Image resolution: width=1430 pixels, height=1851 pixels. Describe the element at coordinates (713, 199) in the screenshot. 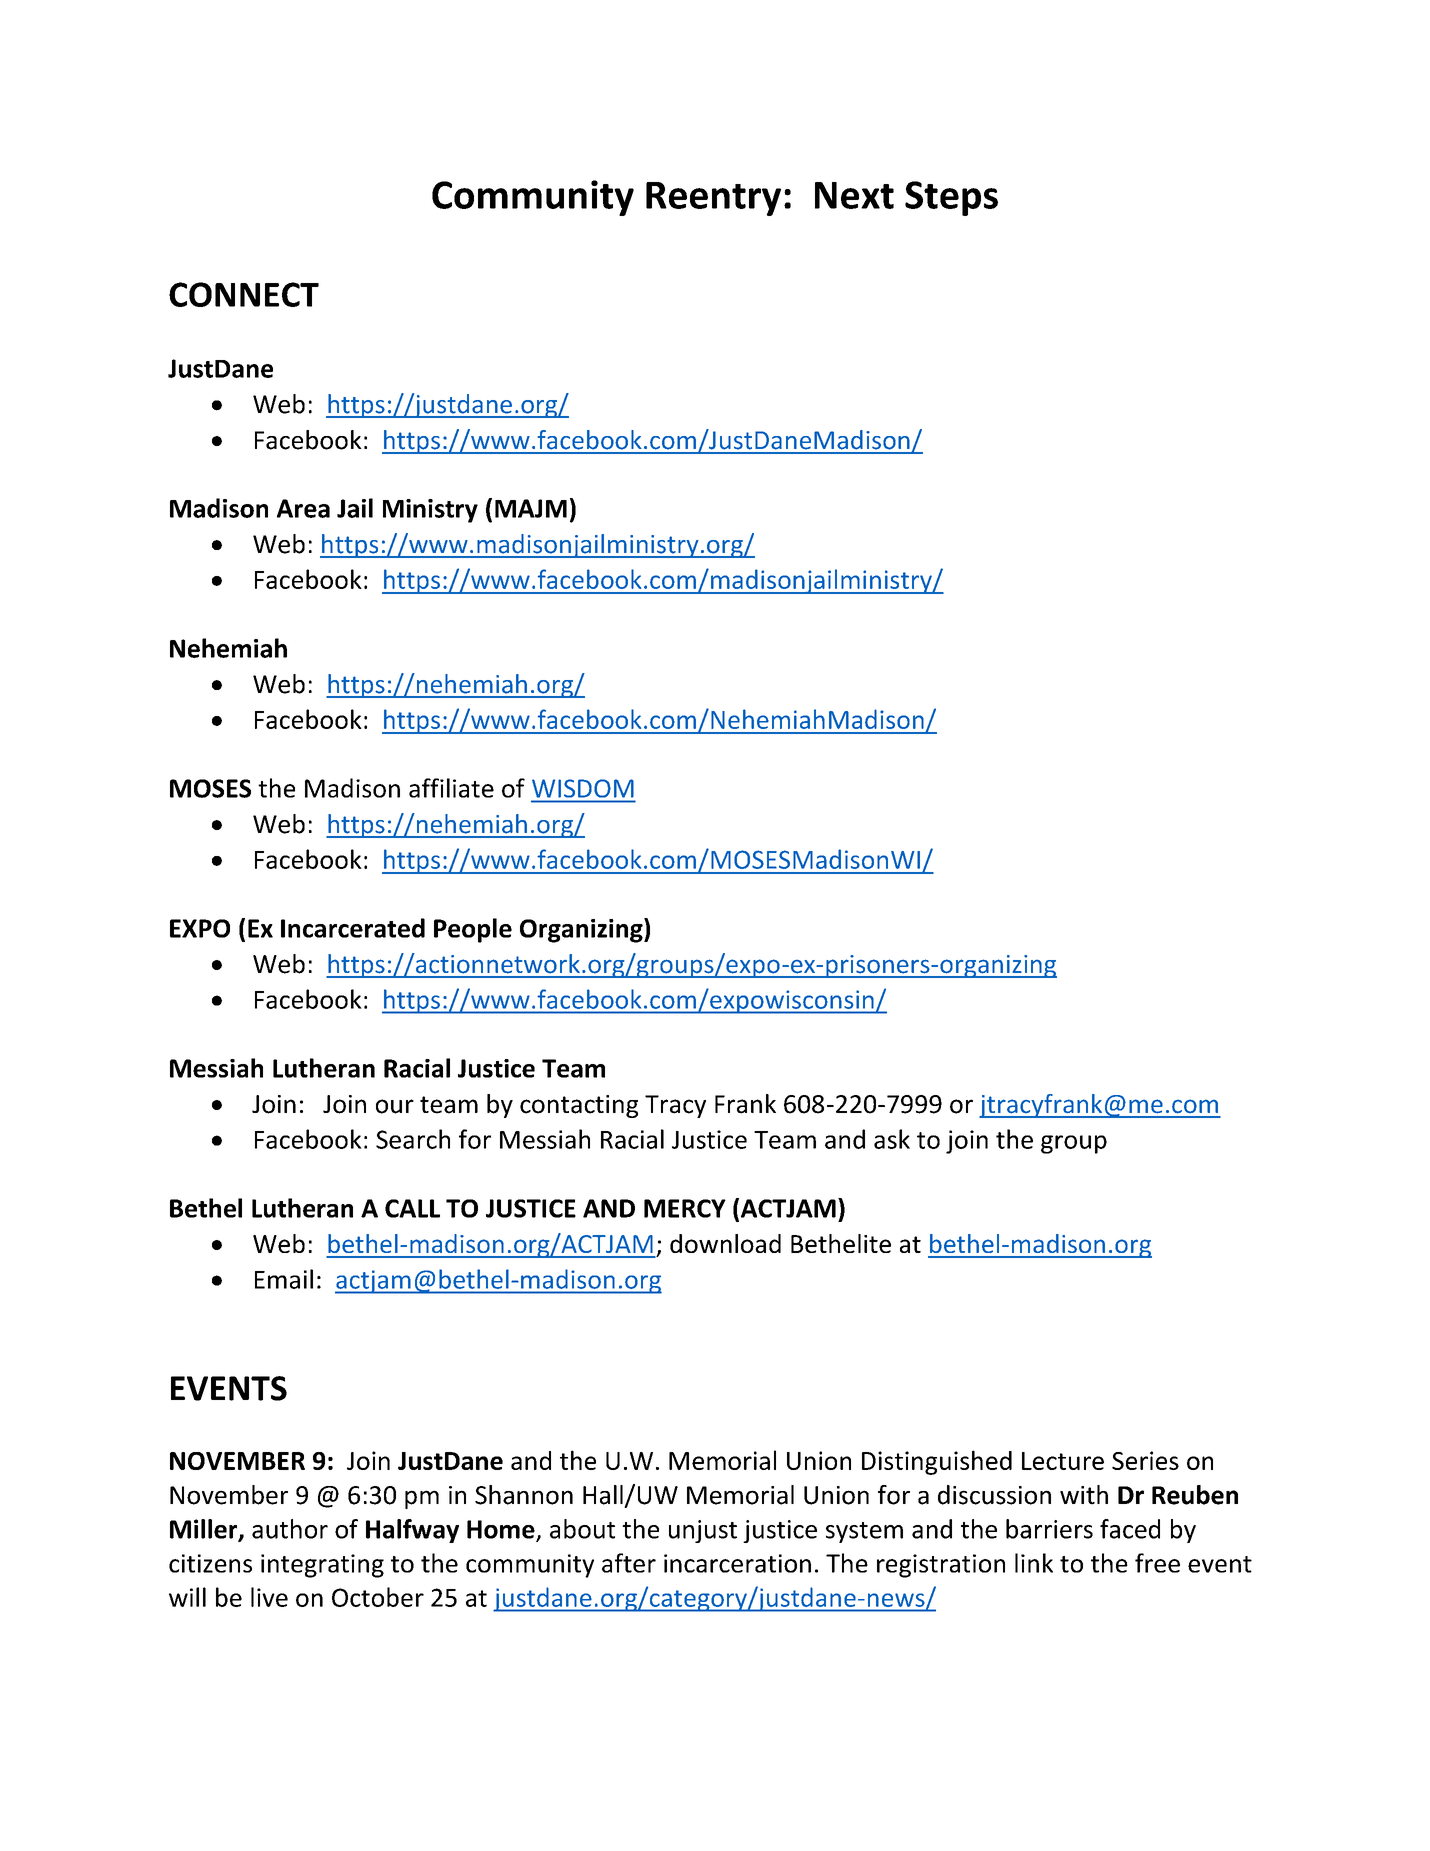

I see `Reentry` at that location.
